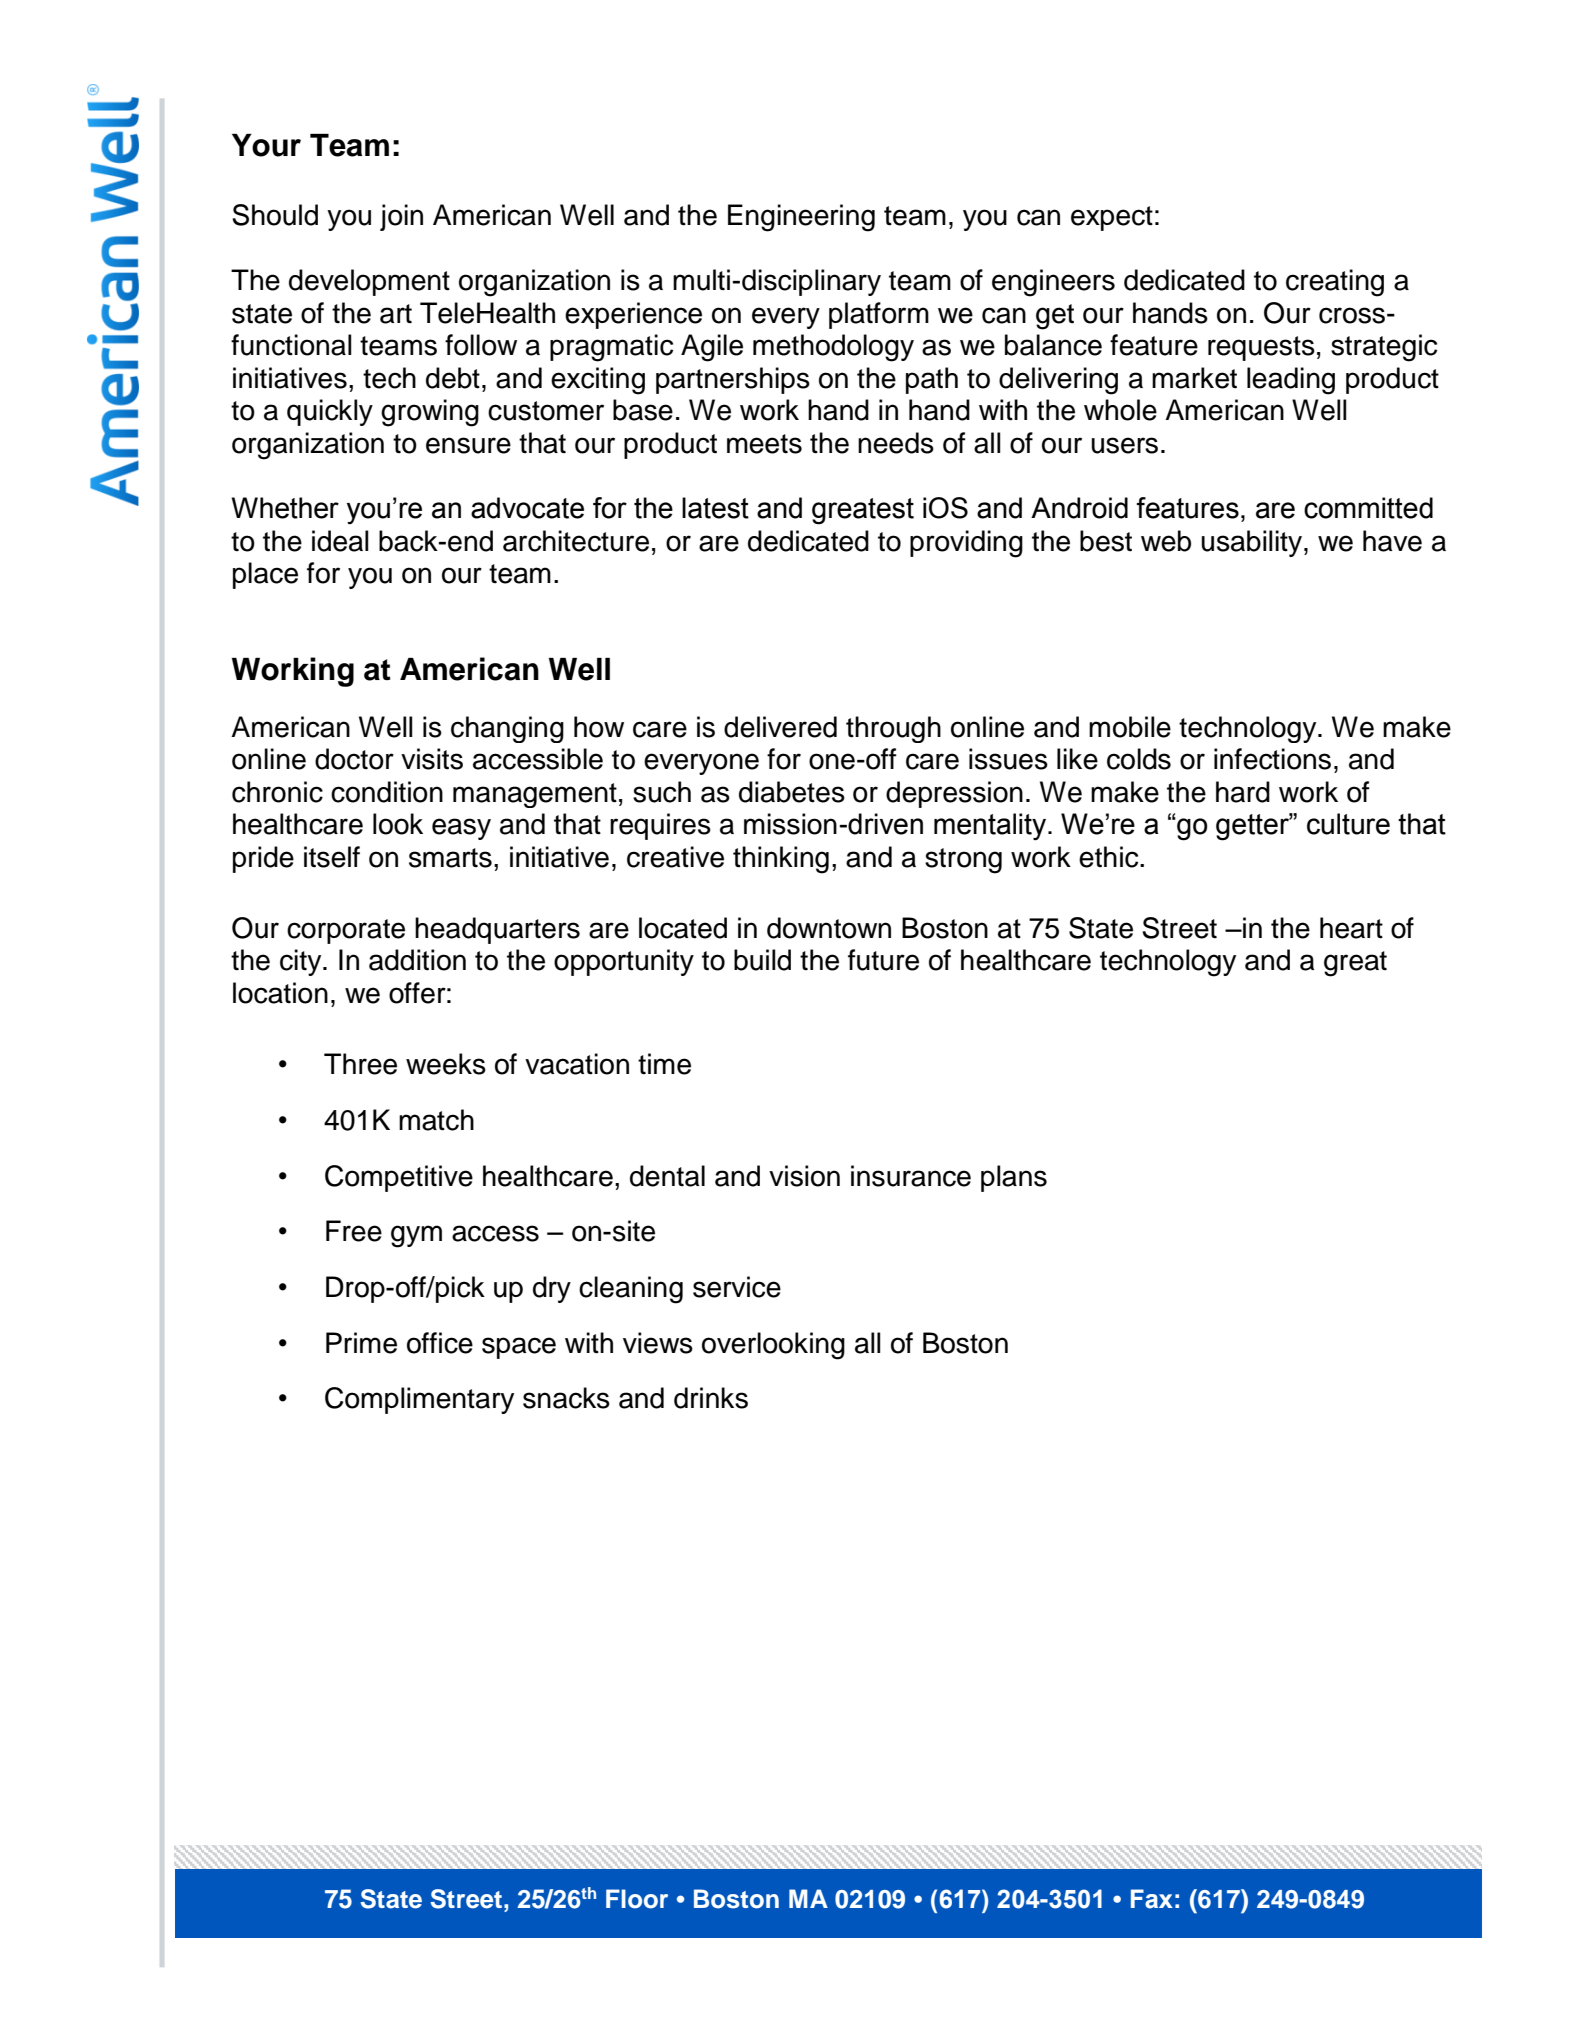 The image size is (1574, 2037). I want to click on delivered, so click(780, 727).
